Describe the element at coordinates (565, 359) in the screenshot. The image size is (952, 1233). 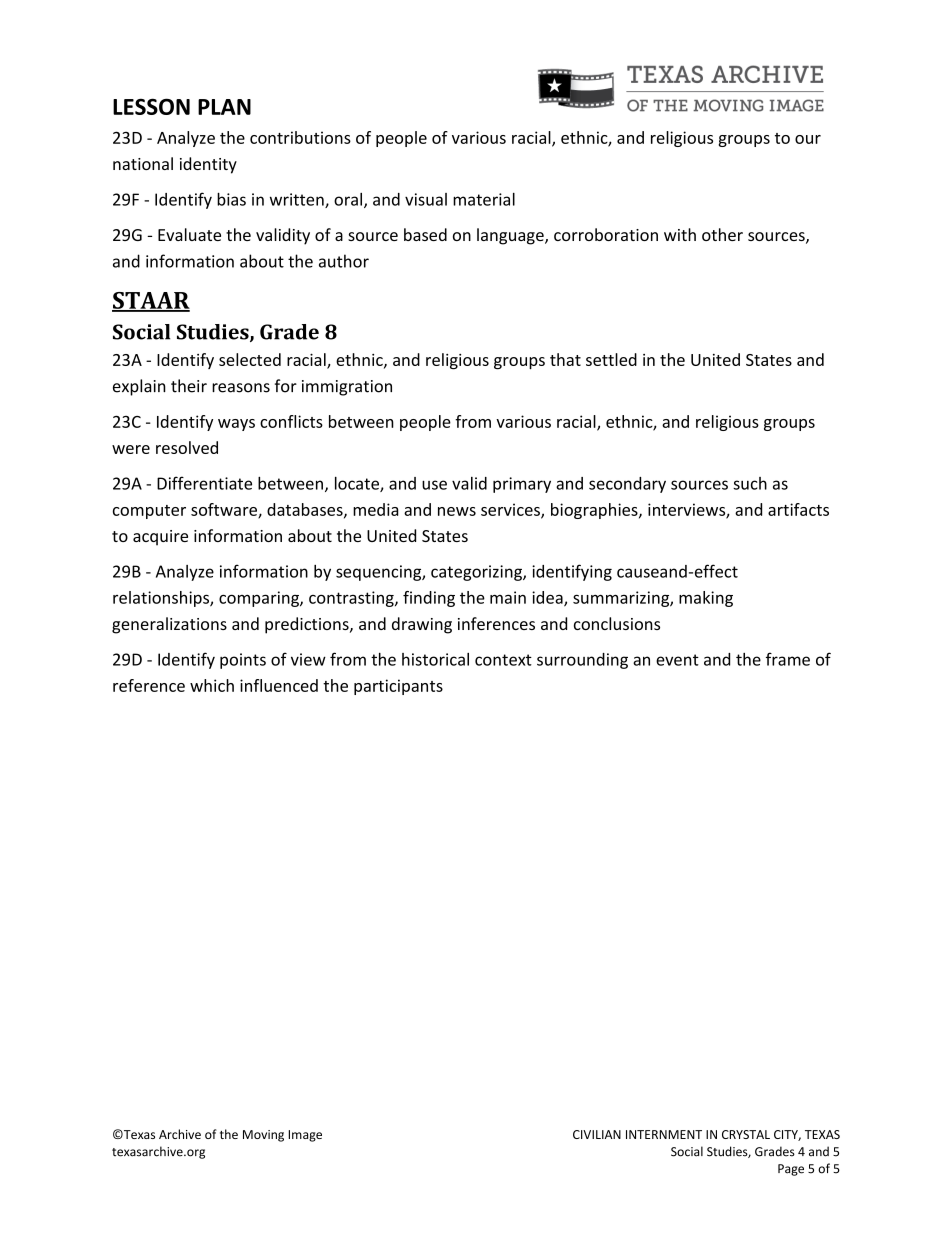
I see `that` at that location.
